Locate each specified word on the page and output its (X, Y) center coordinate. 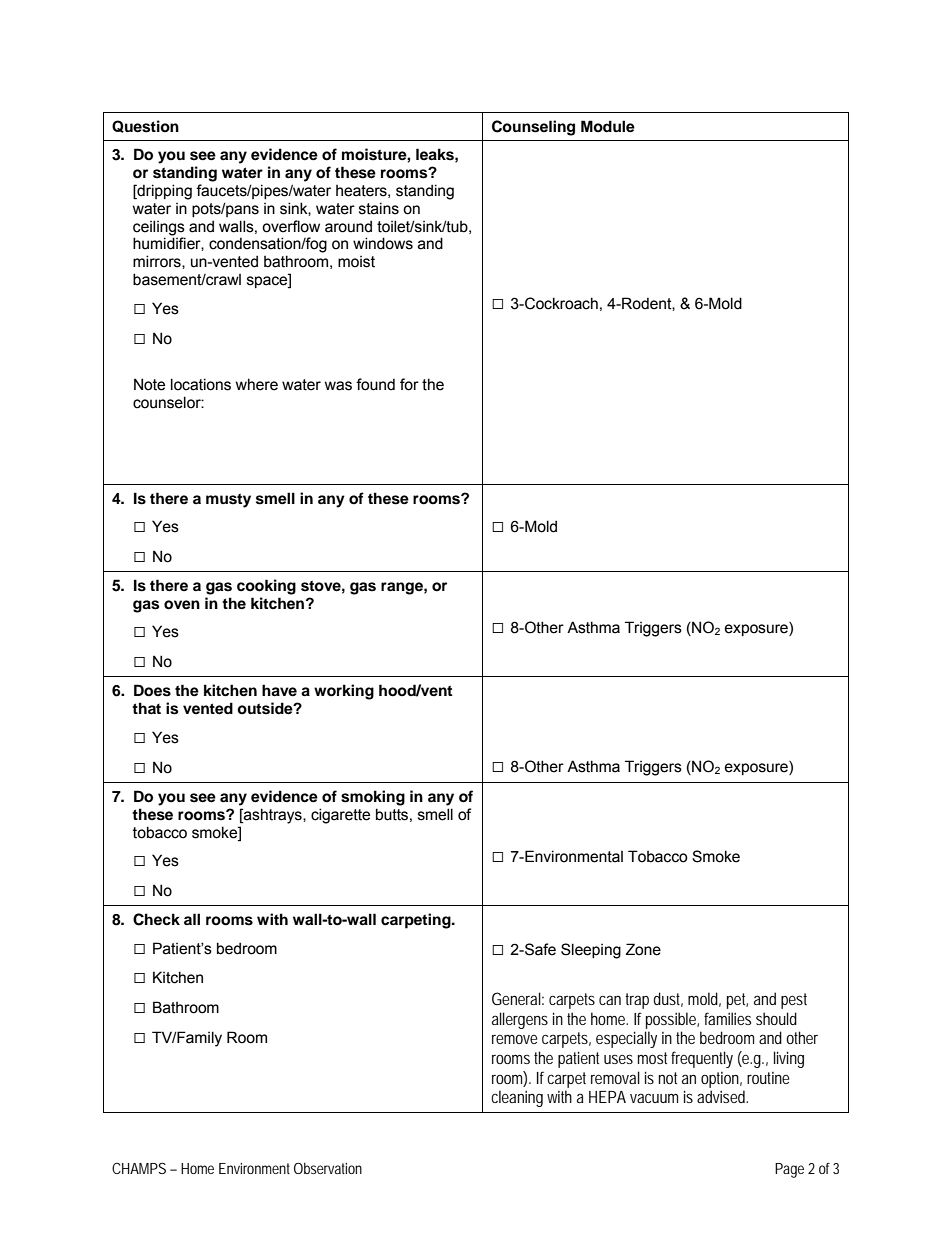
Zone (643, 949)
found (375, 384)
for (409, 384)
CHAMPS (139, 1168)
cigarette (340, 816)
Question (145, 126)
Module (608, 126)
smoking (373, 798)
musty (228, 500)
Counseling (533, 128)
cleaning (517, 1098)
